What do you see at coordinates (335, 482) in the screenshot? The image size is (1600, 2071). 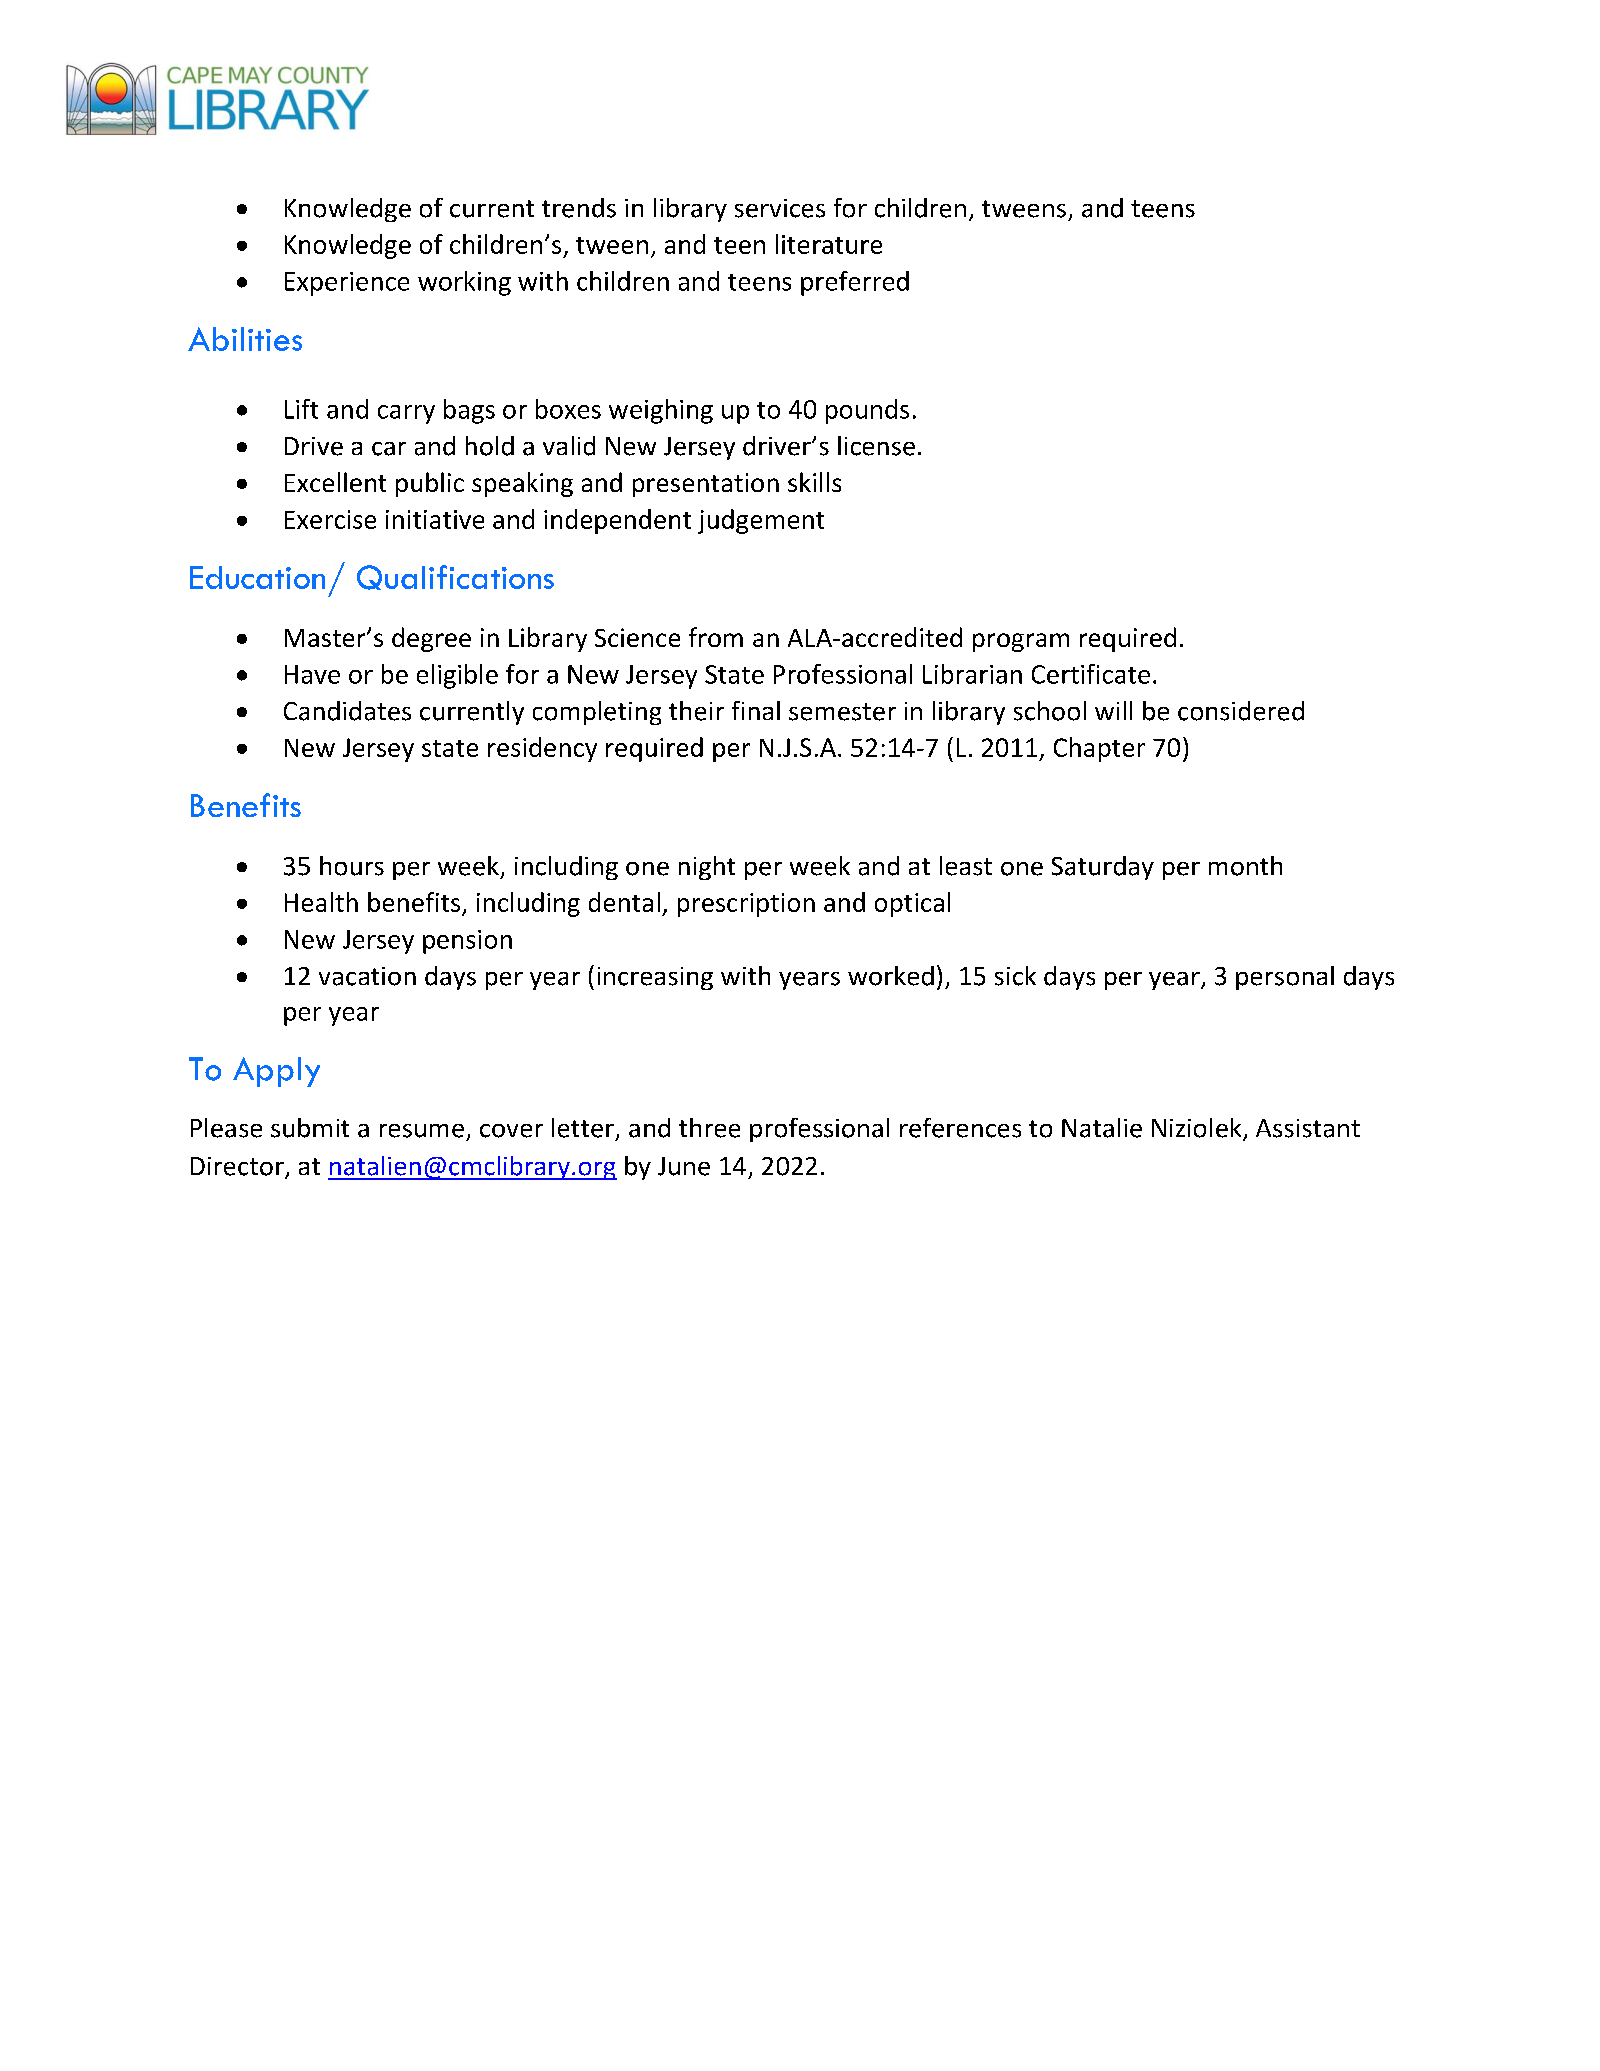 I see `Excellent` at bounding box center [335, 482].
